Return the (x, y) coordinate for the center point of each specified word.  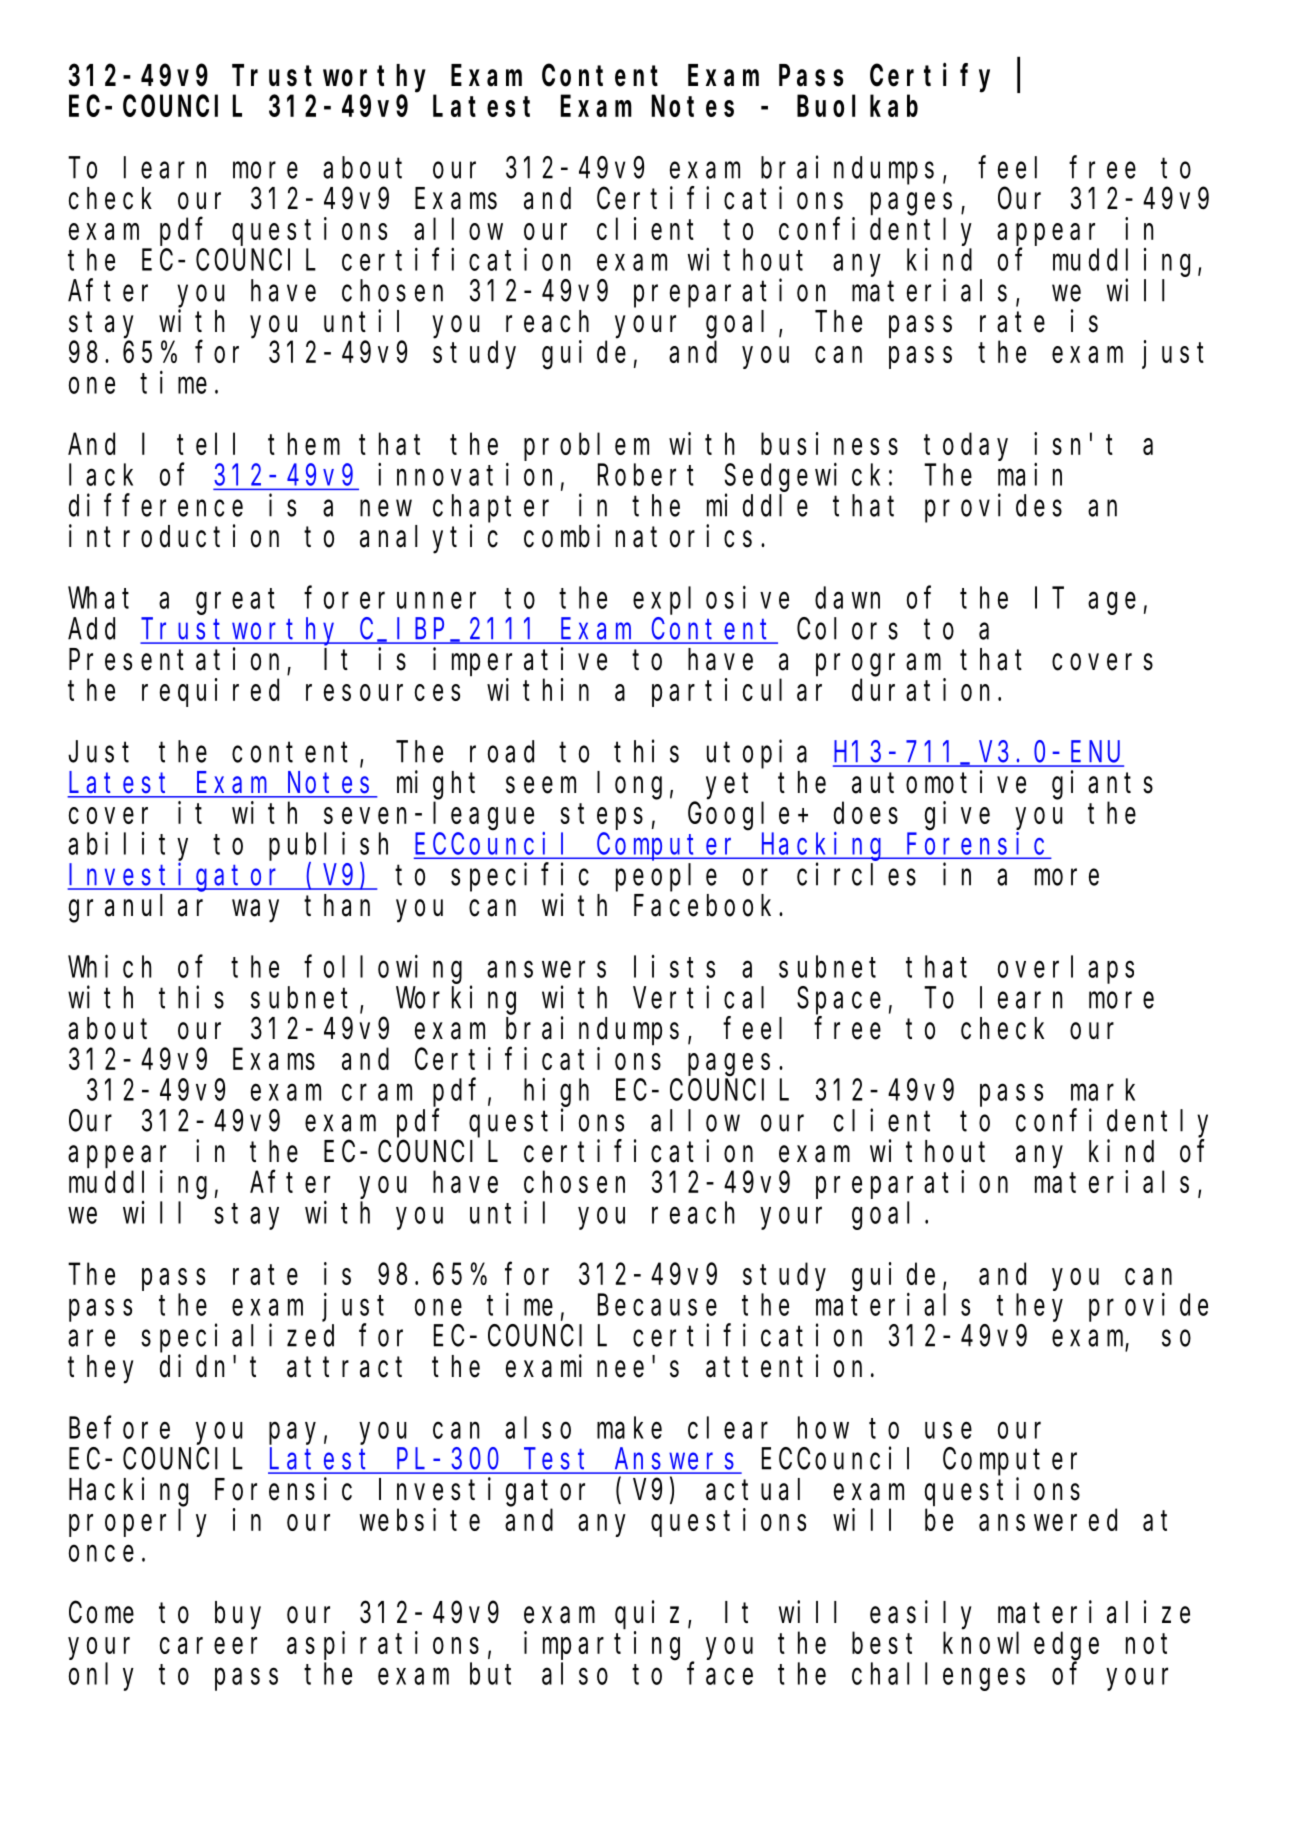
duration (920, 689)
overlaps (1066, 970)
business (829, 443)
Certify (930, 78)
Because (657, 1306)
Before (119, 1428)
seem (541, 785)
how (823, 1428)
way (255, 911)
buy (238, 1615)
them (304, 444)
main (1030, 474)
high (556, 1092)
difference (156, 505)
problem (586, 447)
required (210, 692)
